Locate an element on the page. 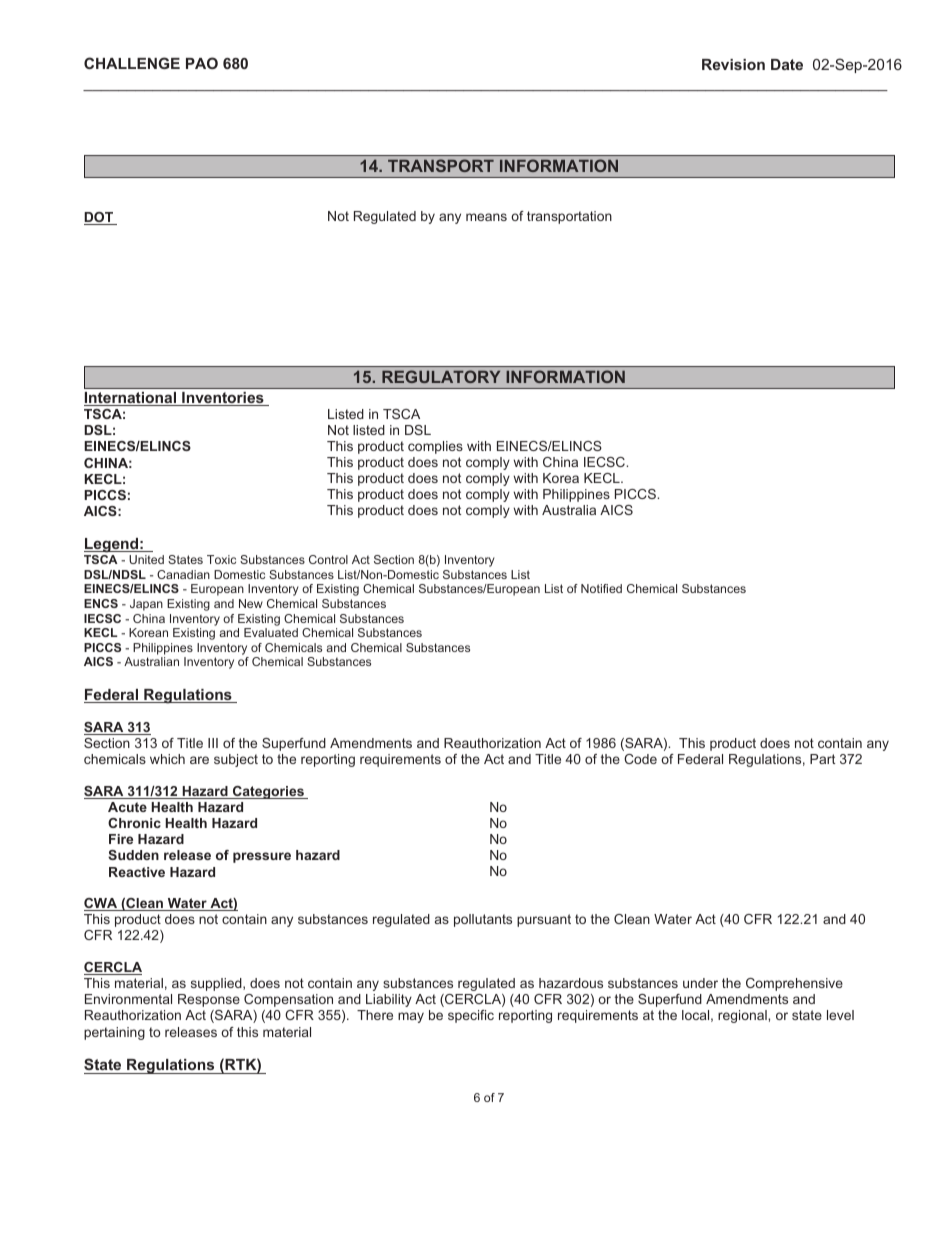 Image resolution: width=952 pixels, height=1233 pixels. Control is located at coordinates (328, 559).
